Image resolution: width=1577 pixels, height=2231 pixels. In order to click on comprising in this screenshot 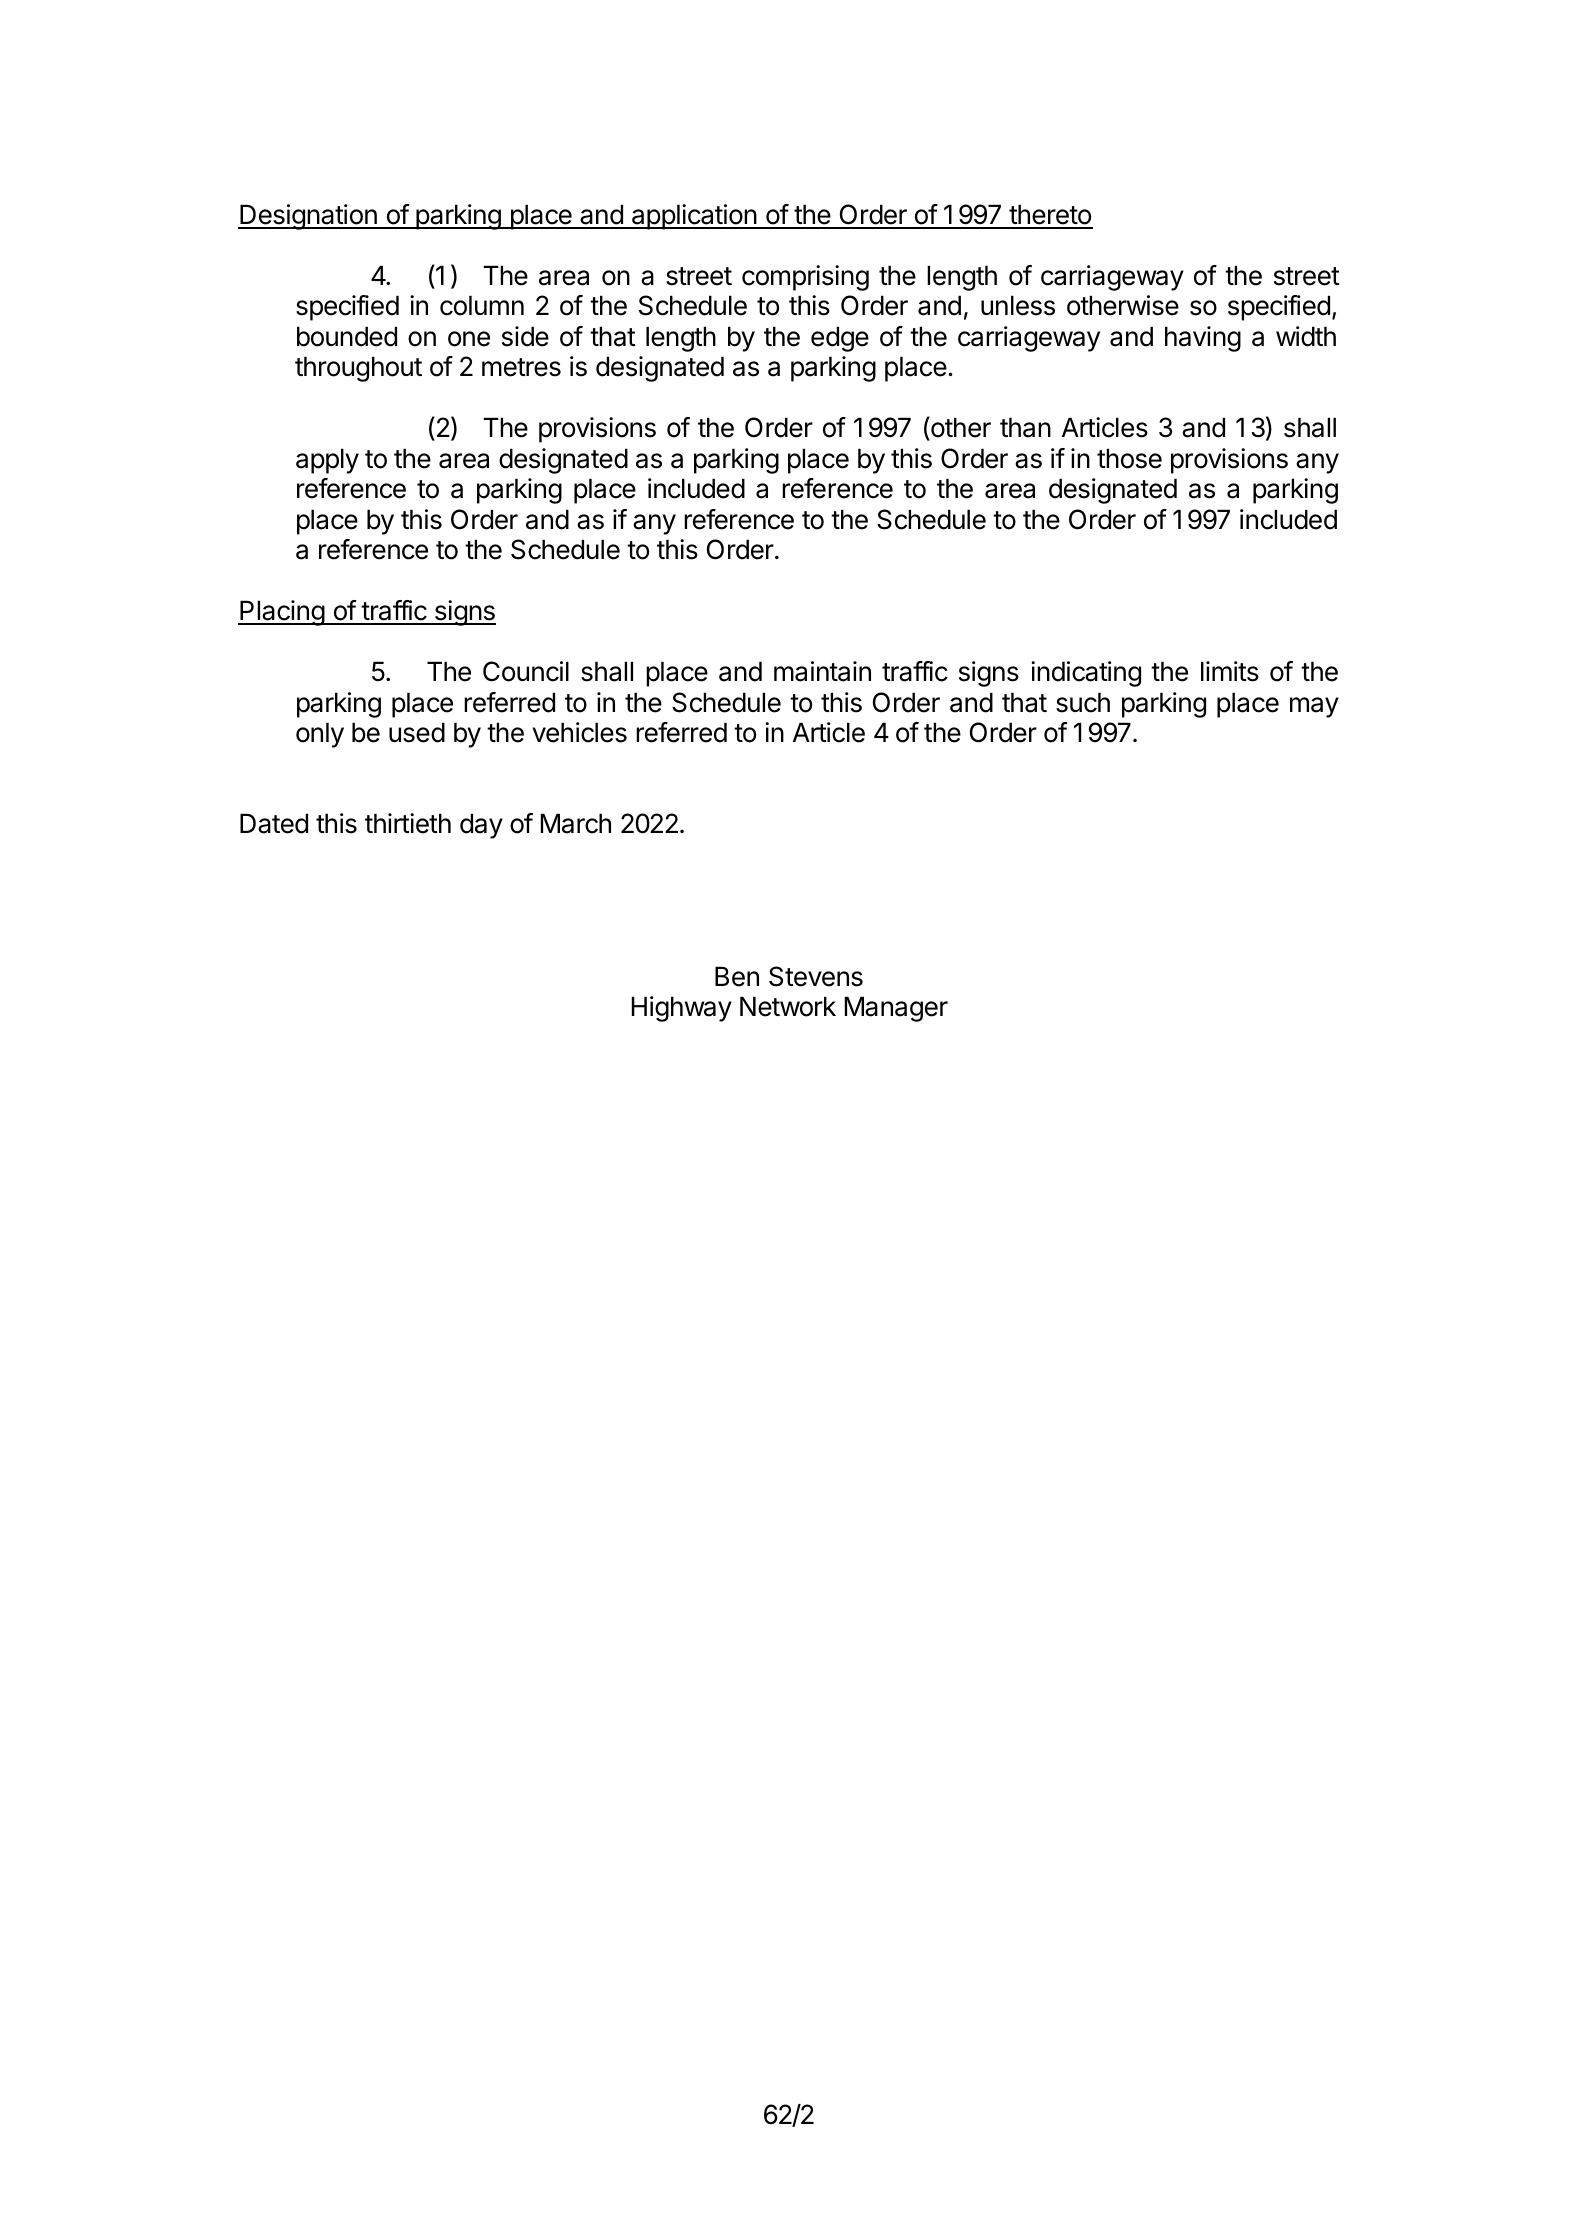, I will do `click(805, 278)`.
